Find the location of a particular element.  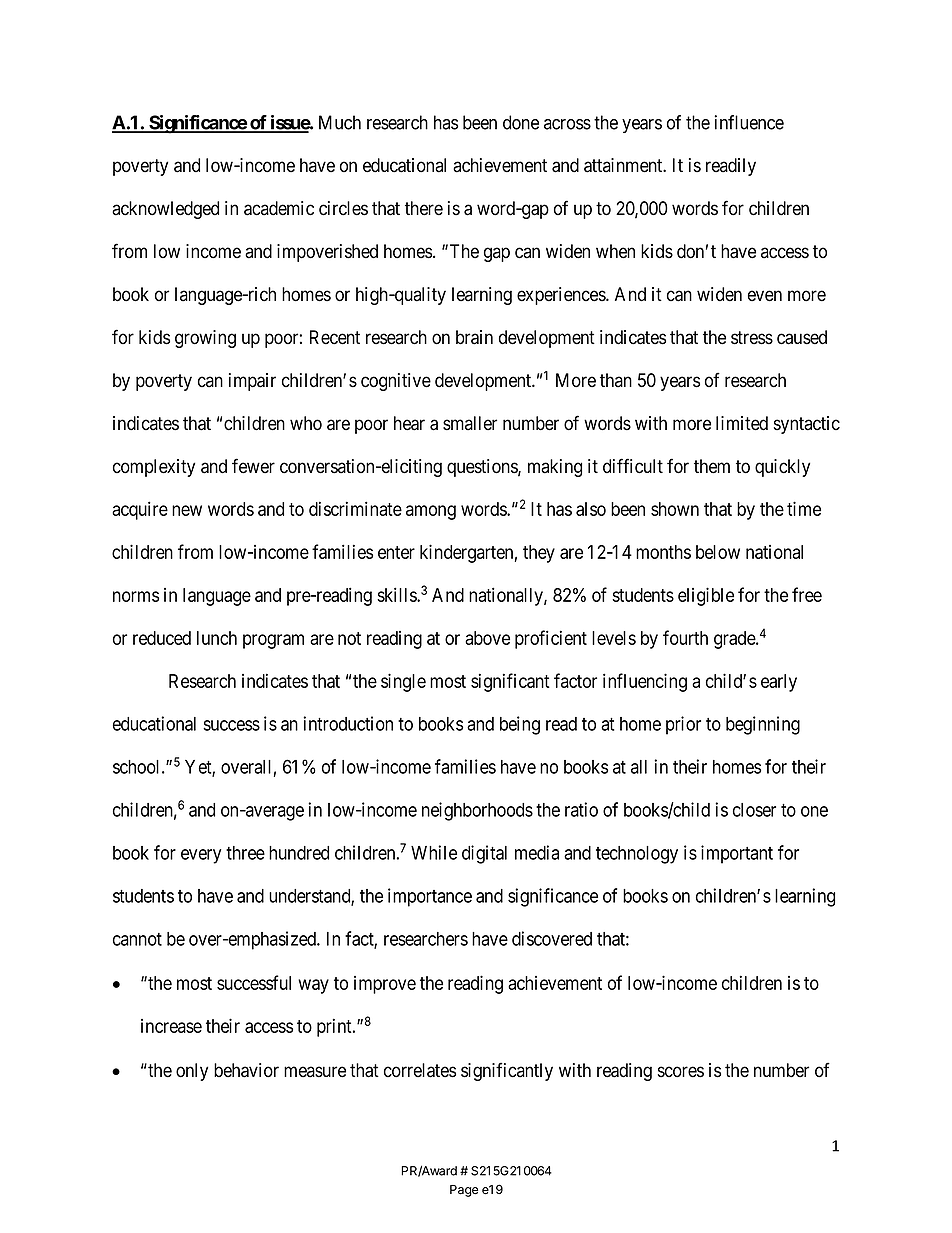

fourth is located at coordinates (685, 637).
